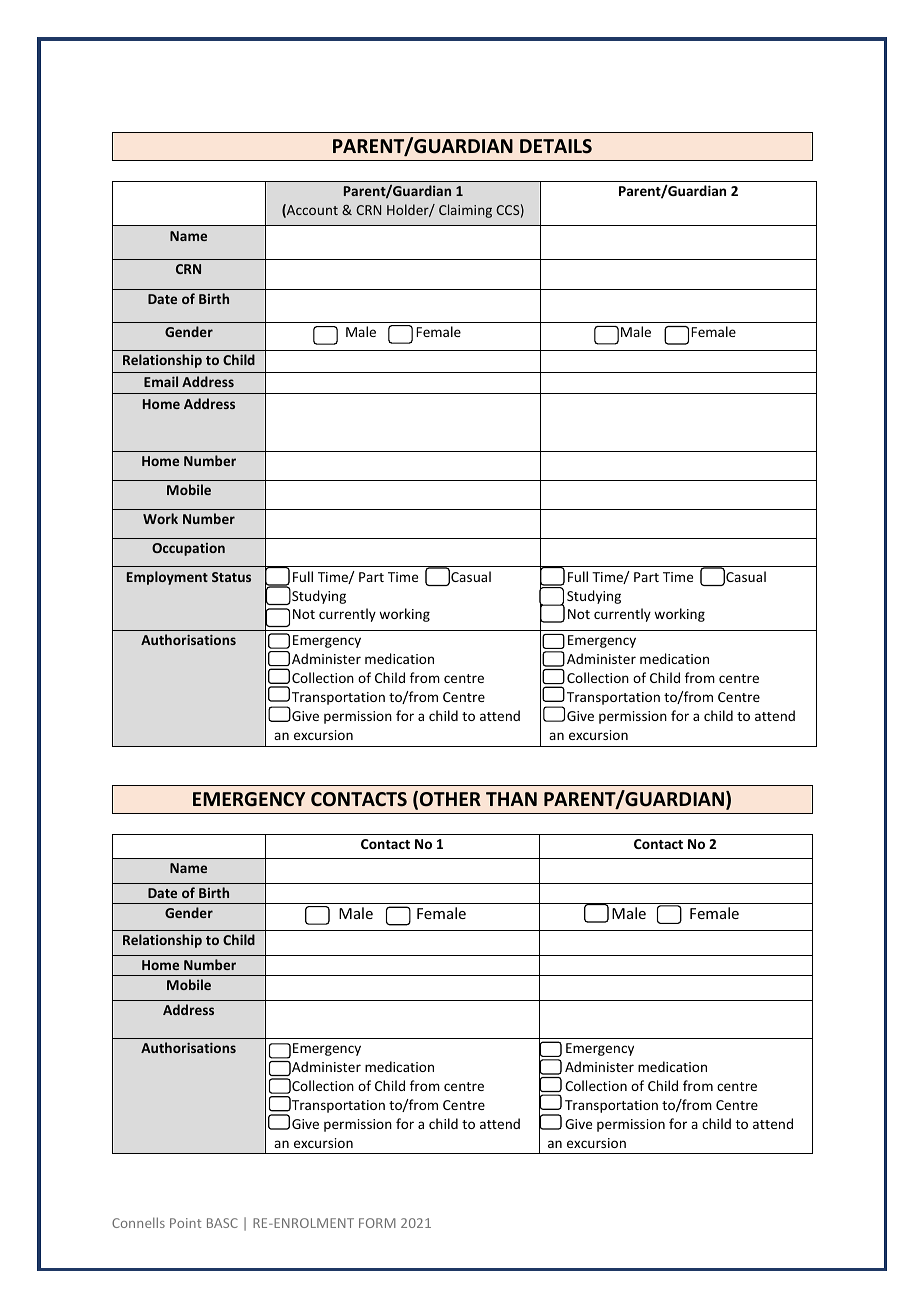 This image has width=924, height=1308. I want to click on Email, so click(161, 381).
